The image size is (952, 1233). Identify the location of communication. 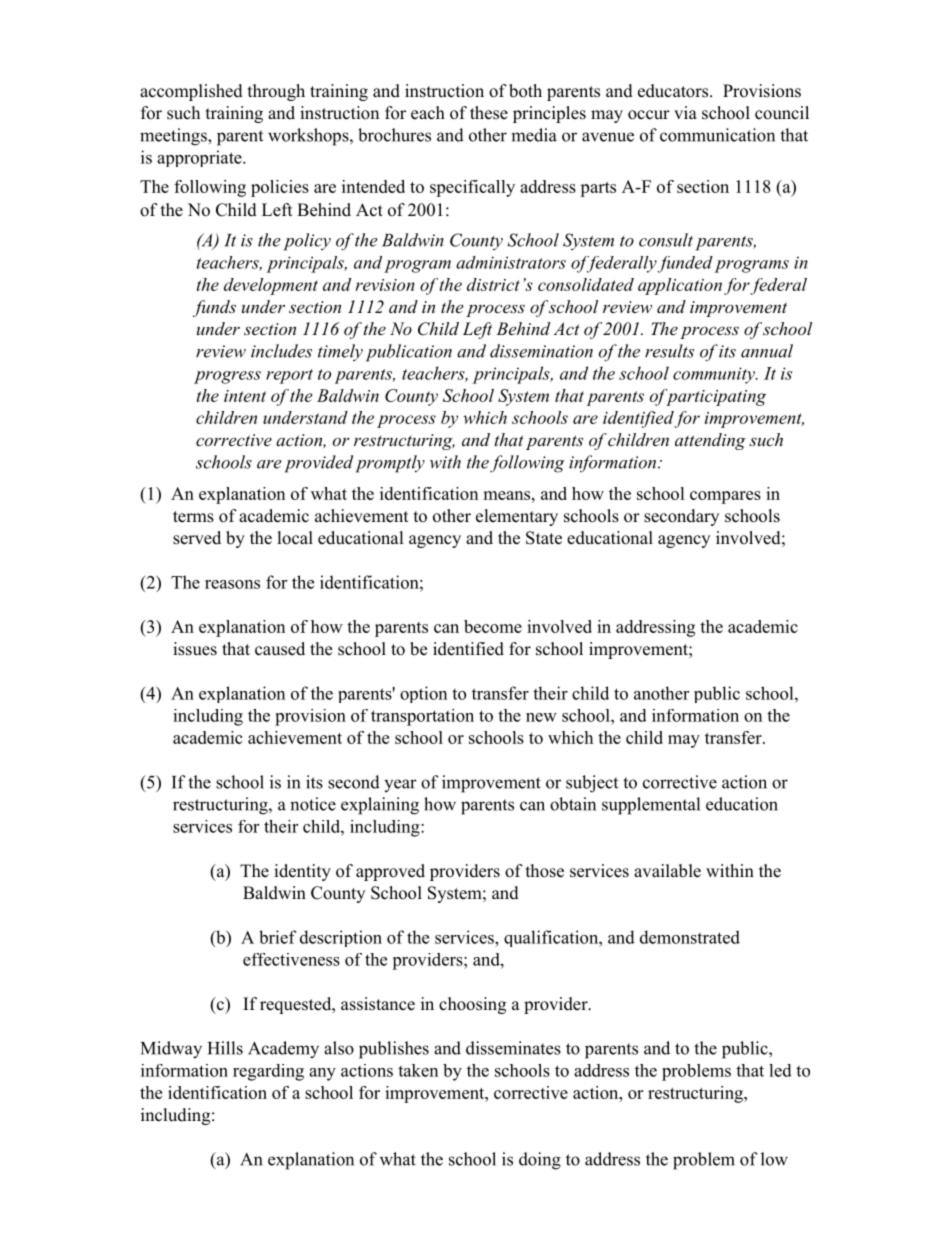
(717, 135).
